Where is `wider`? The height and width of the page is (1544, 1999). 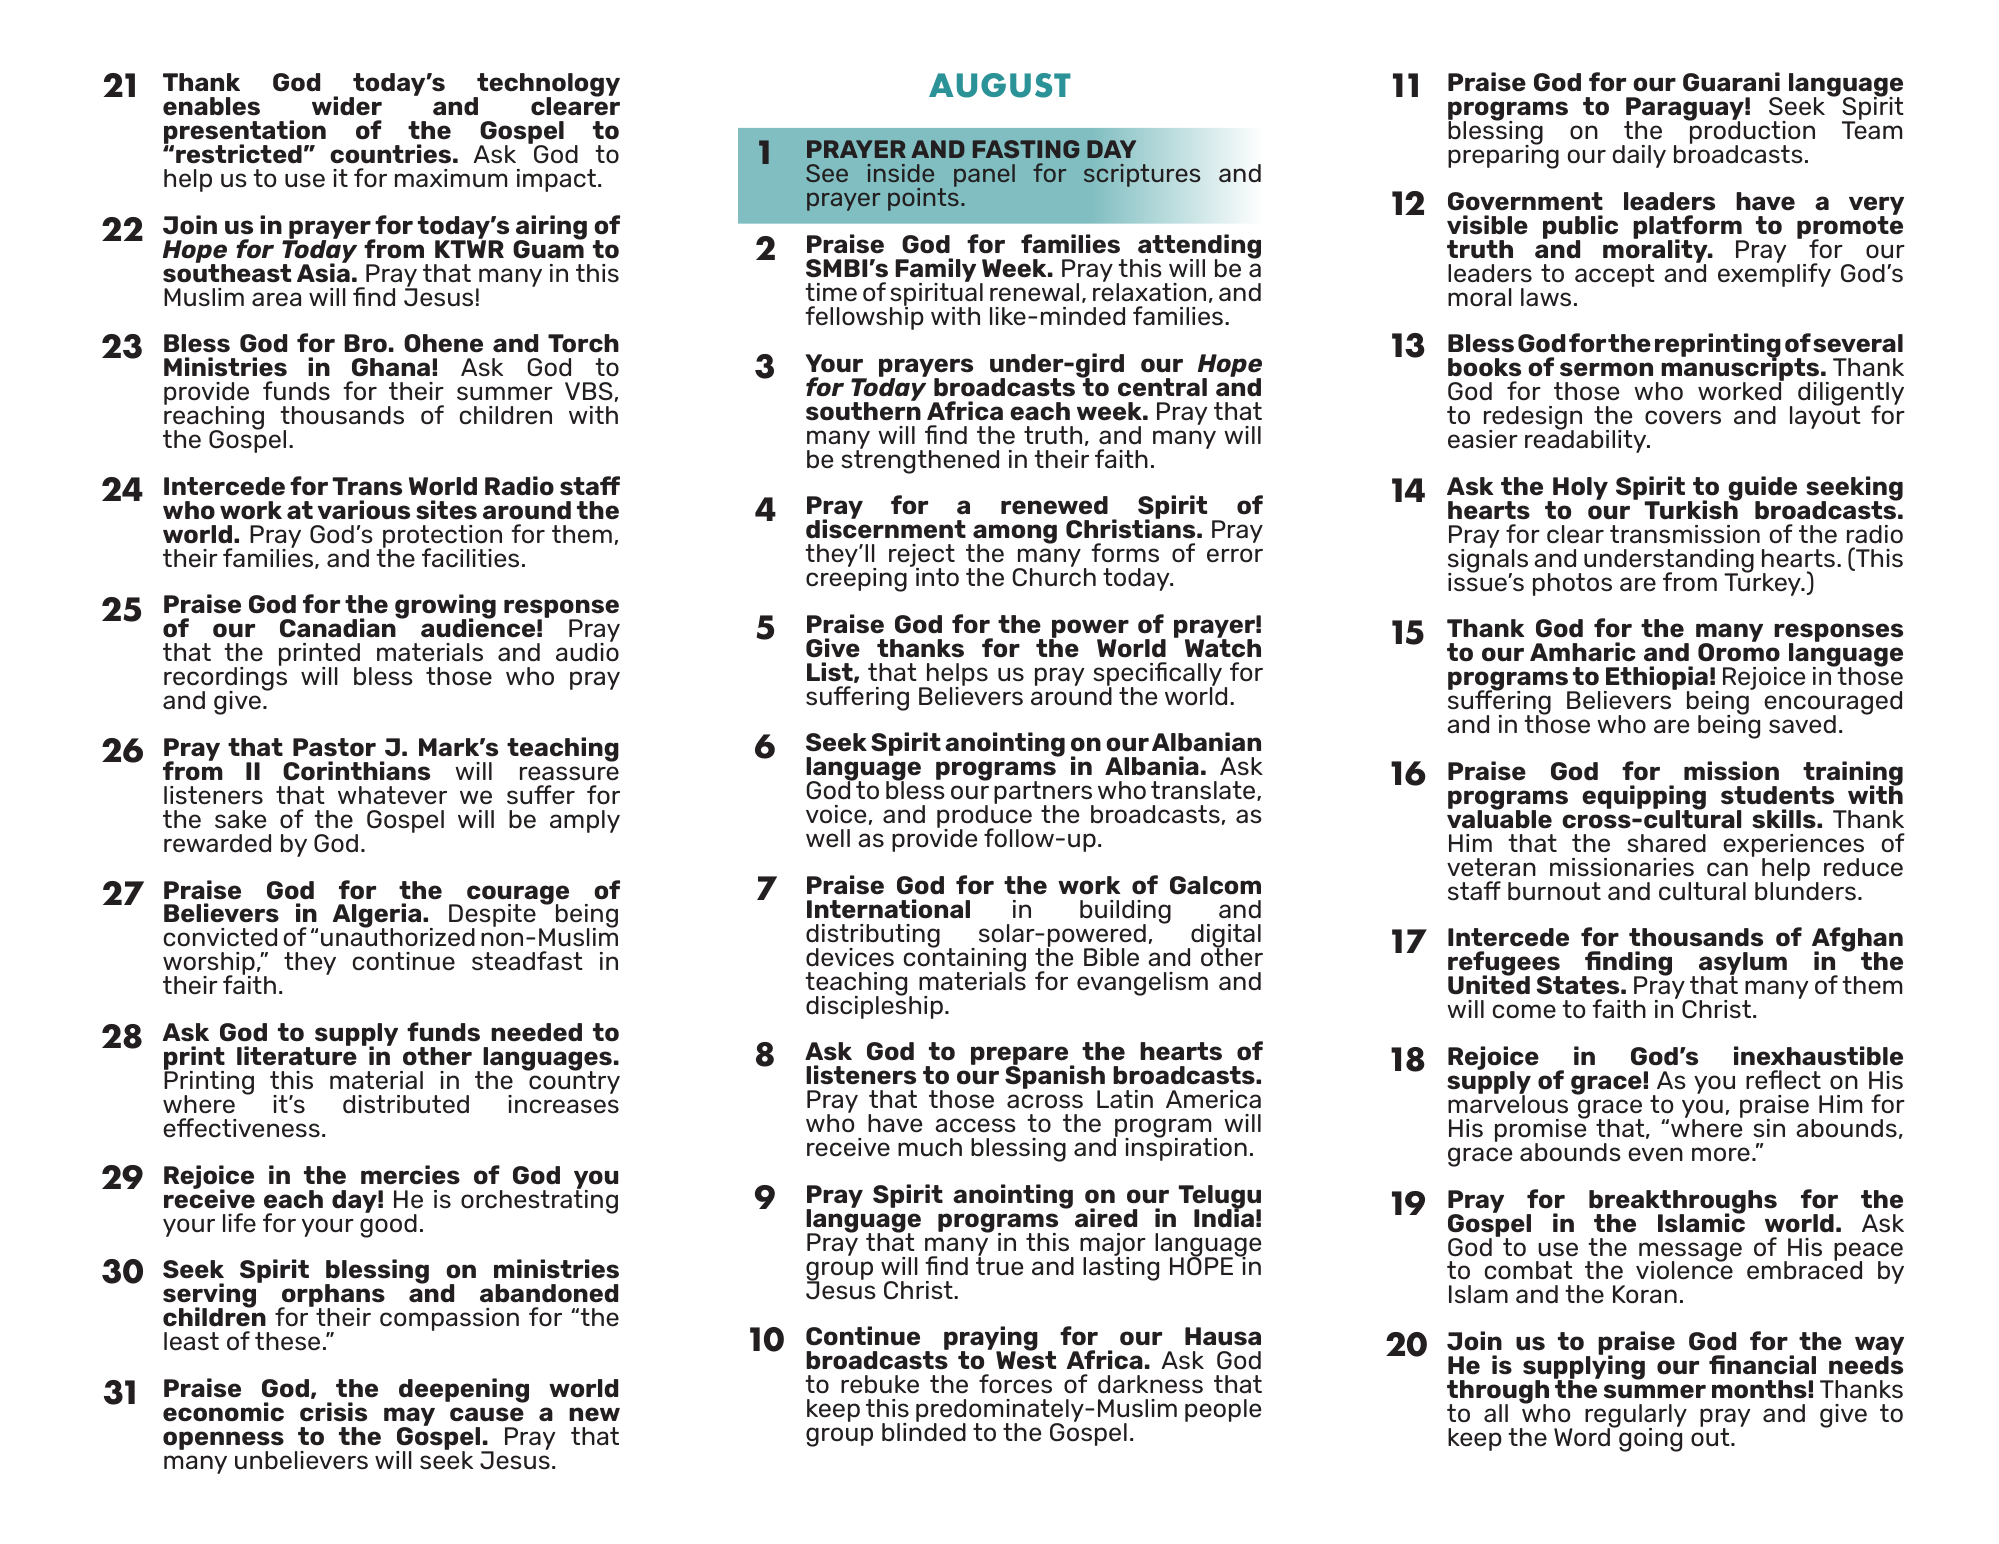 wider is located at coordinates (347, 105).
